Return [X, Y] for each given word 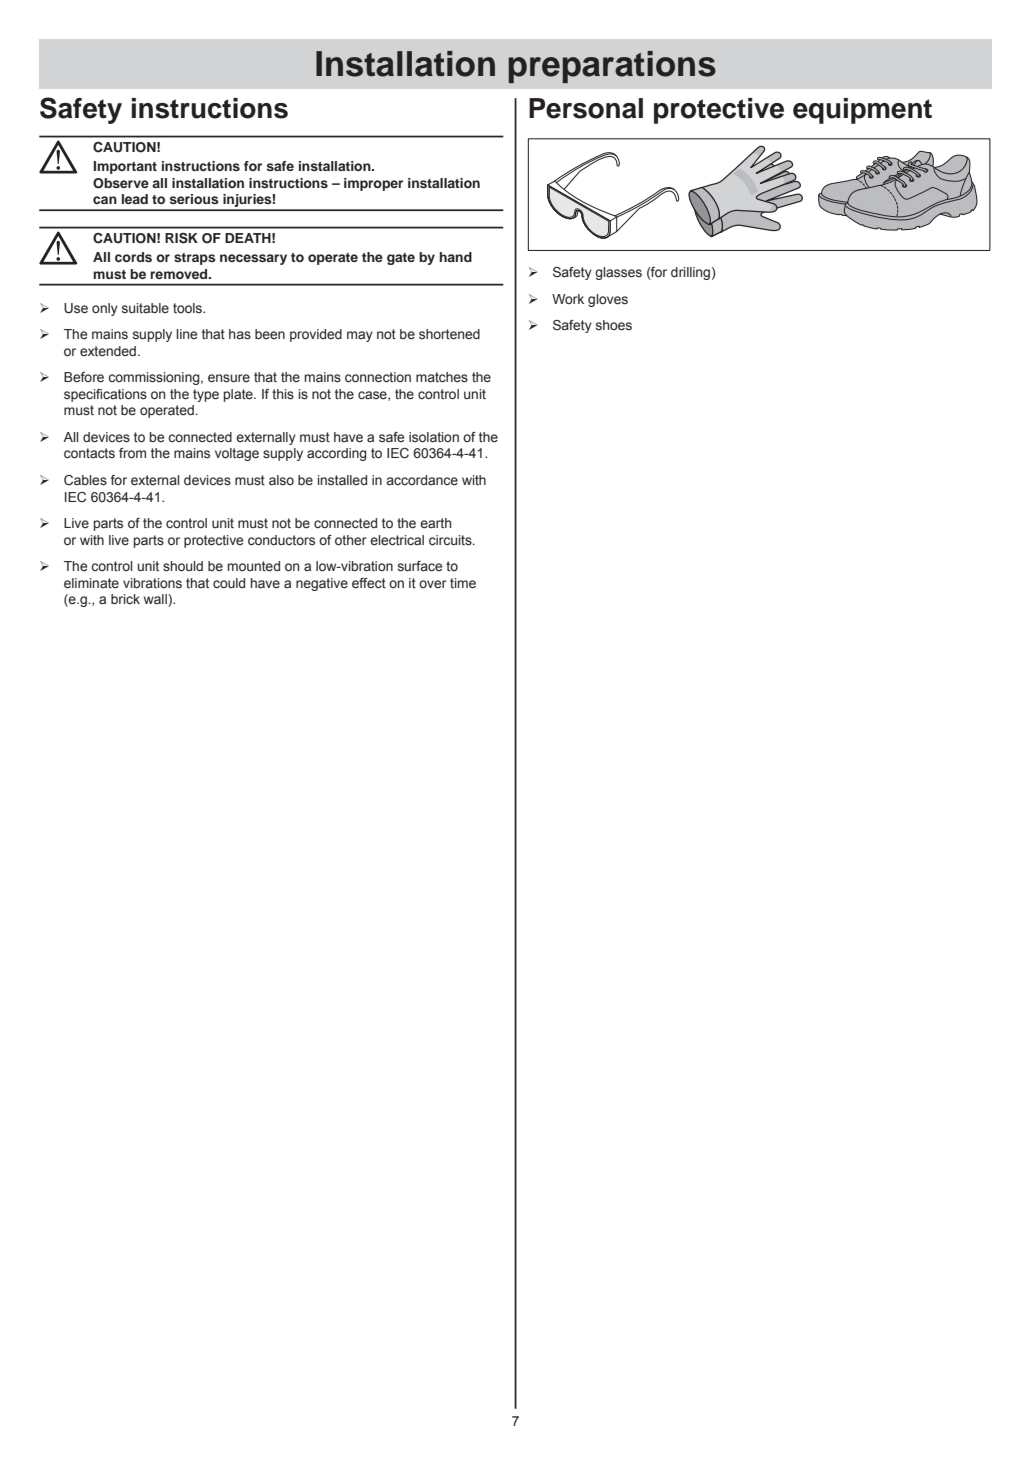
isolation [434, 437]
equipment [862, 111]
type [206, 395]
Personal [586, 108]
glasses [618, 273]
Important [125, 167]
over [433, 584]
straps [195, 259]
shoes [614, 325]
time [463, 583]
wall [156, 600]
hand [456, 257]
